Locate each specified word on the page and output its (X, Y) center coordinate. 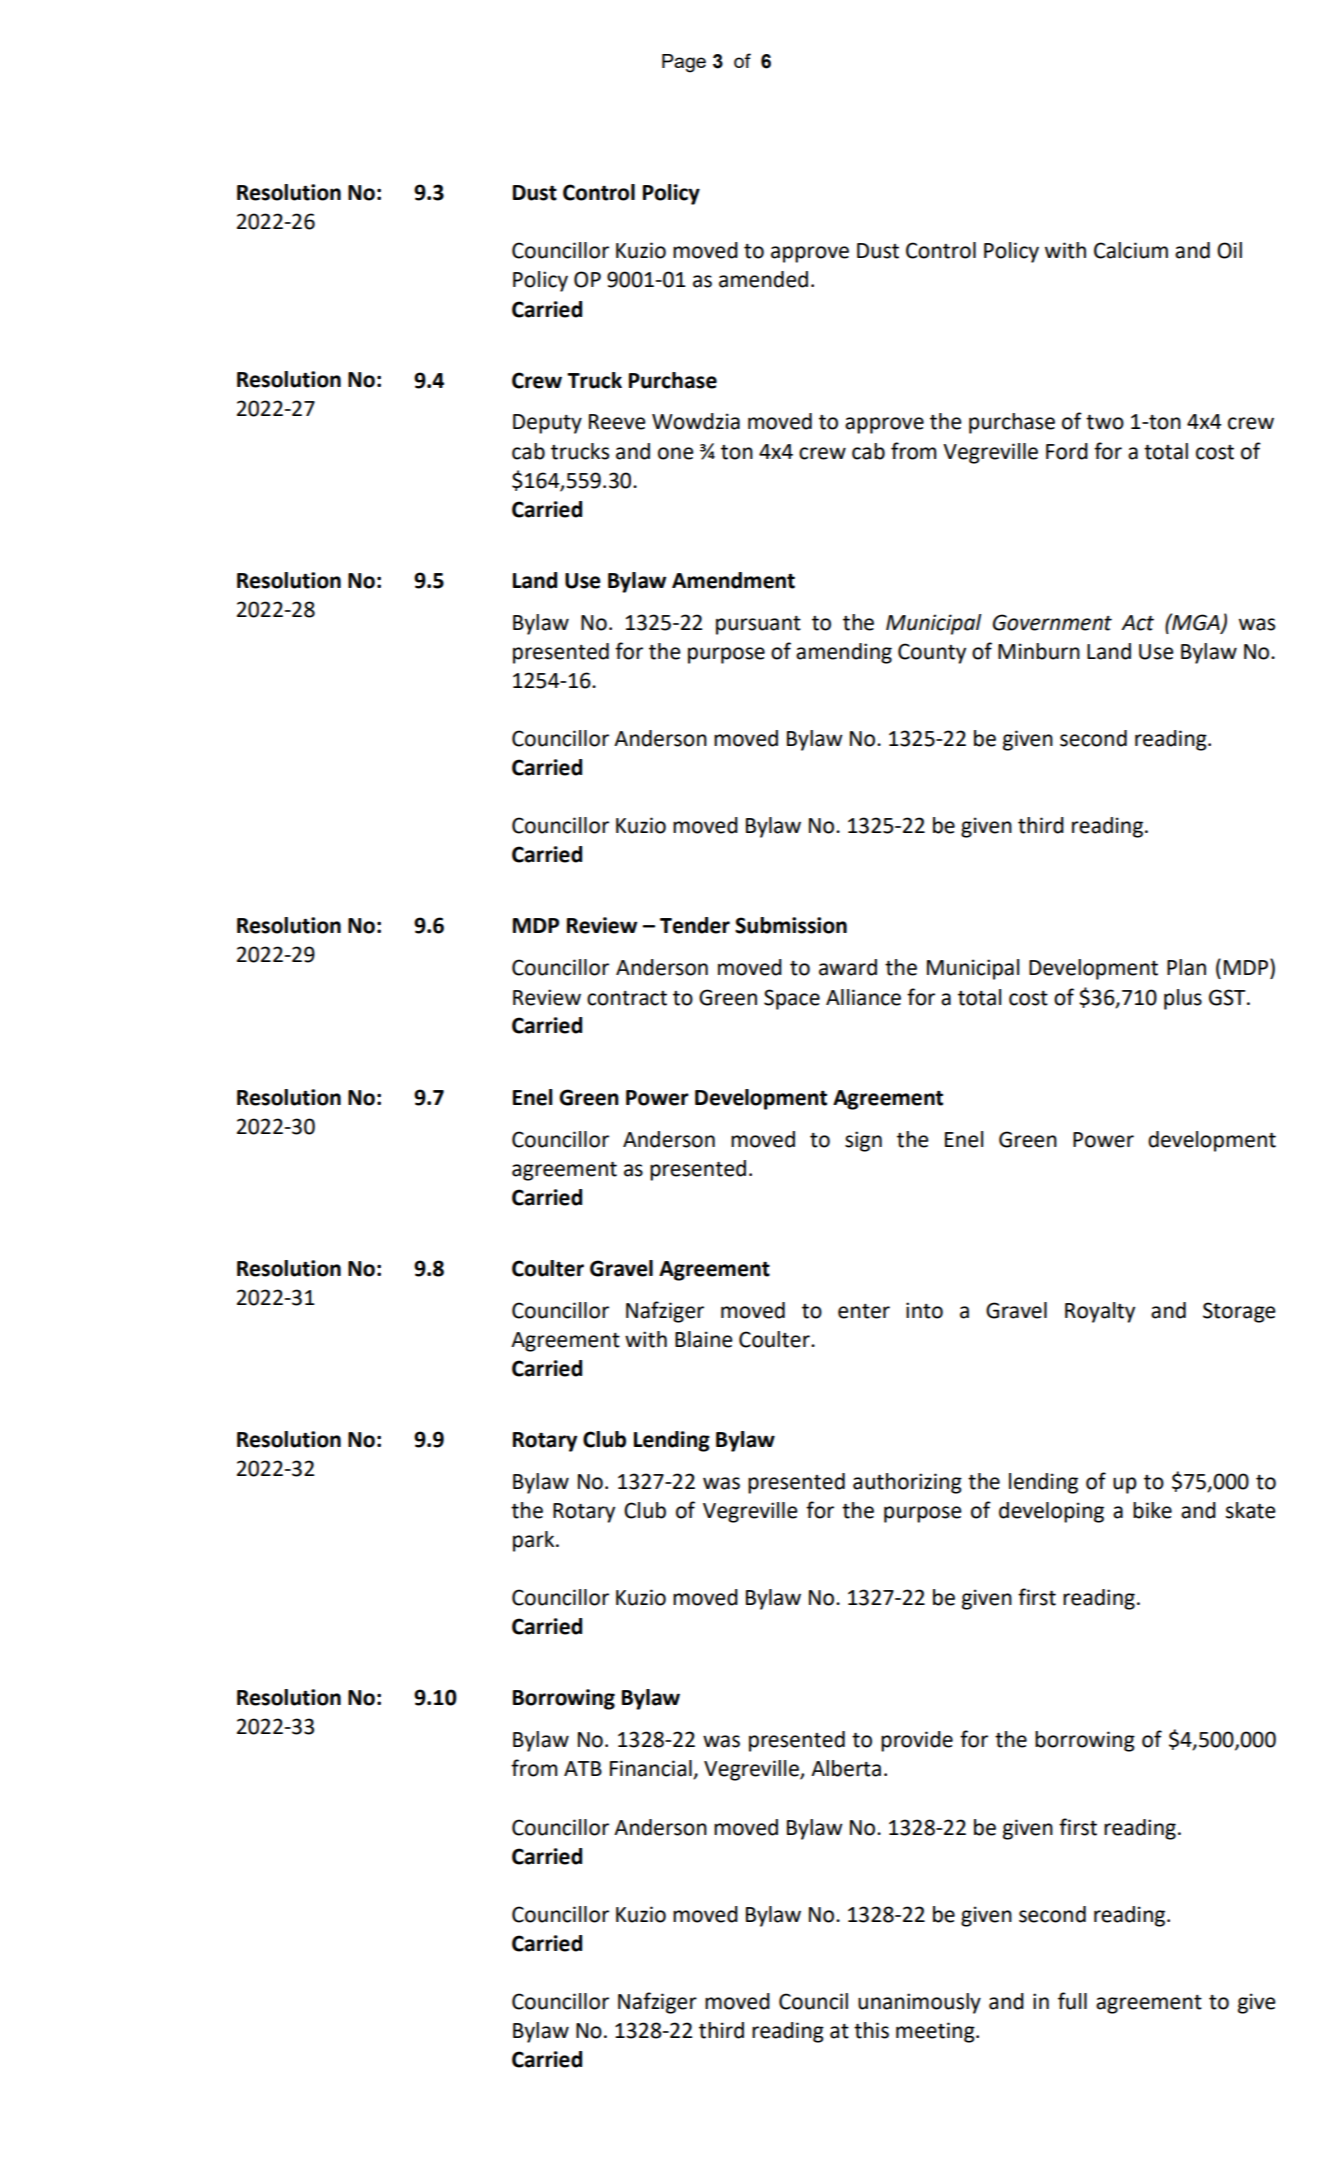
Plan (1186, 967)
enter (864, 1311)
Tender (695, 925)
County (932, 653)
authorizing (907, 1483)
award (848, 967)
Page (684, 63)
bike (1152, 1510)
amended (763, 279)
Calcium (1131, 250)
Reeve (617, 422)
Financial (652, 1769)
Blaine (704, 1339)
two (1105, 422)
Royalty (1100, 1312)
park (535, 1541)
